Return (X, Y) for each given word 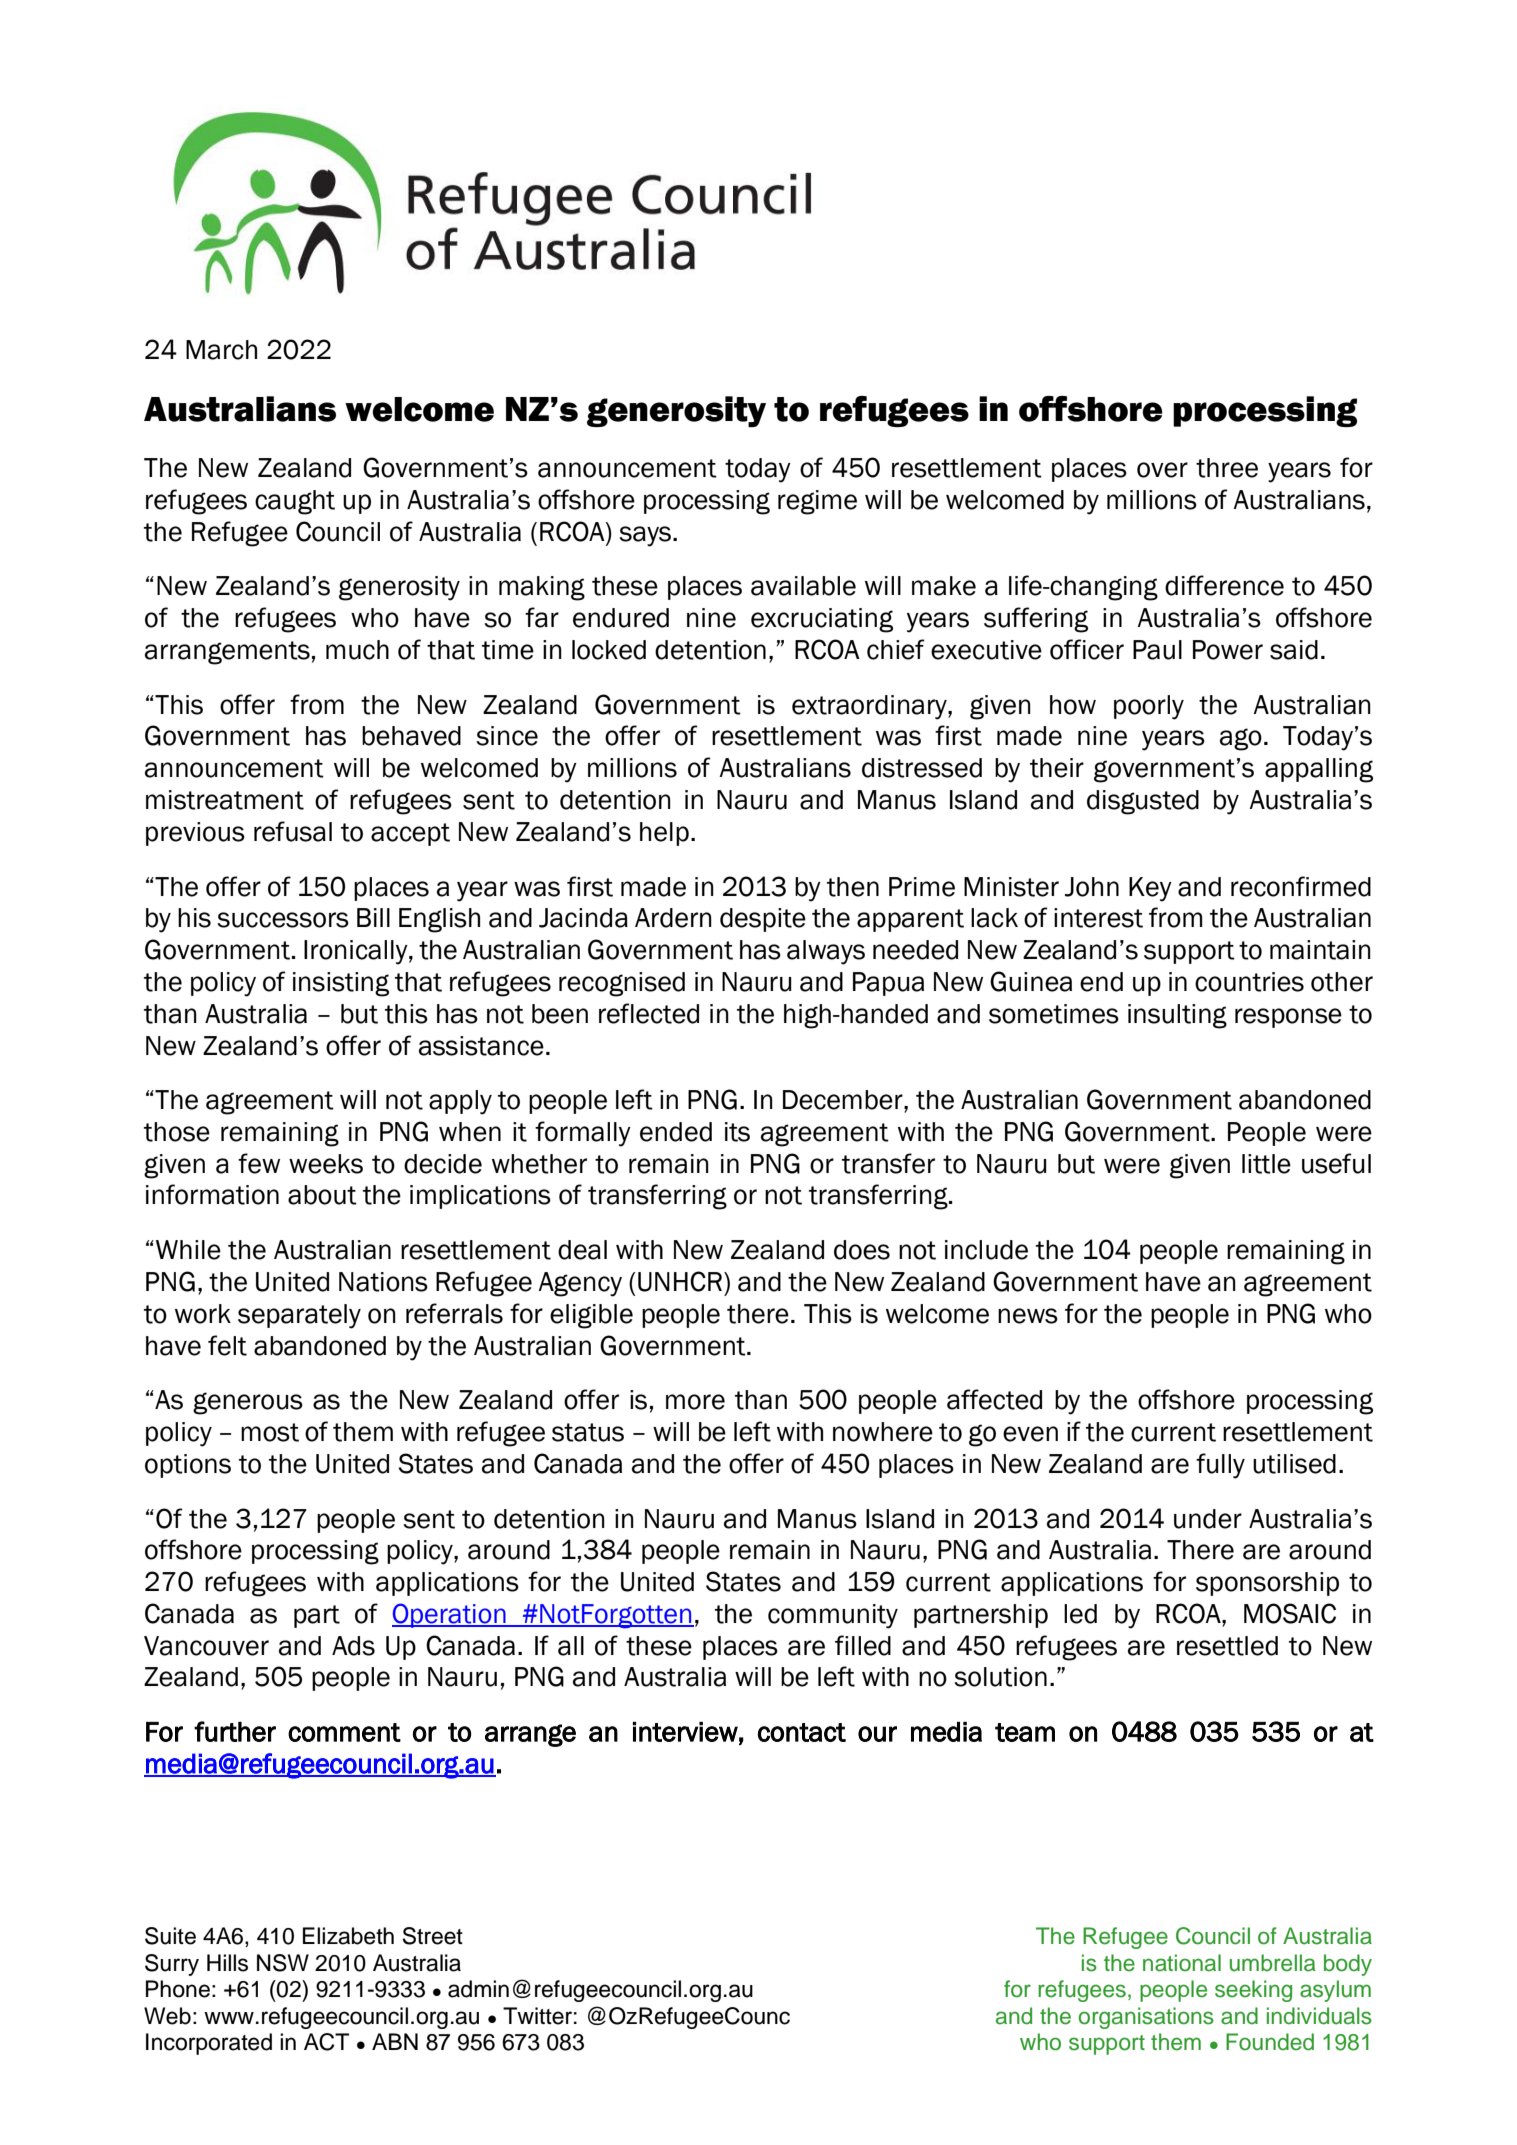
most (270, 1432)
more (695, 1402)
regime (817, 502)
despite (763, 920)
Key (1150, 889)
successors (283, 920)
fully (1220, 1466)
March (221, 350)
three (1227, 468)
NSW (283, 1963)
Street (432, 1936)
